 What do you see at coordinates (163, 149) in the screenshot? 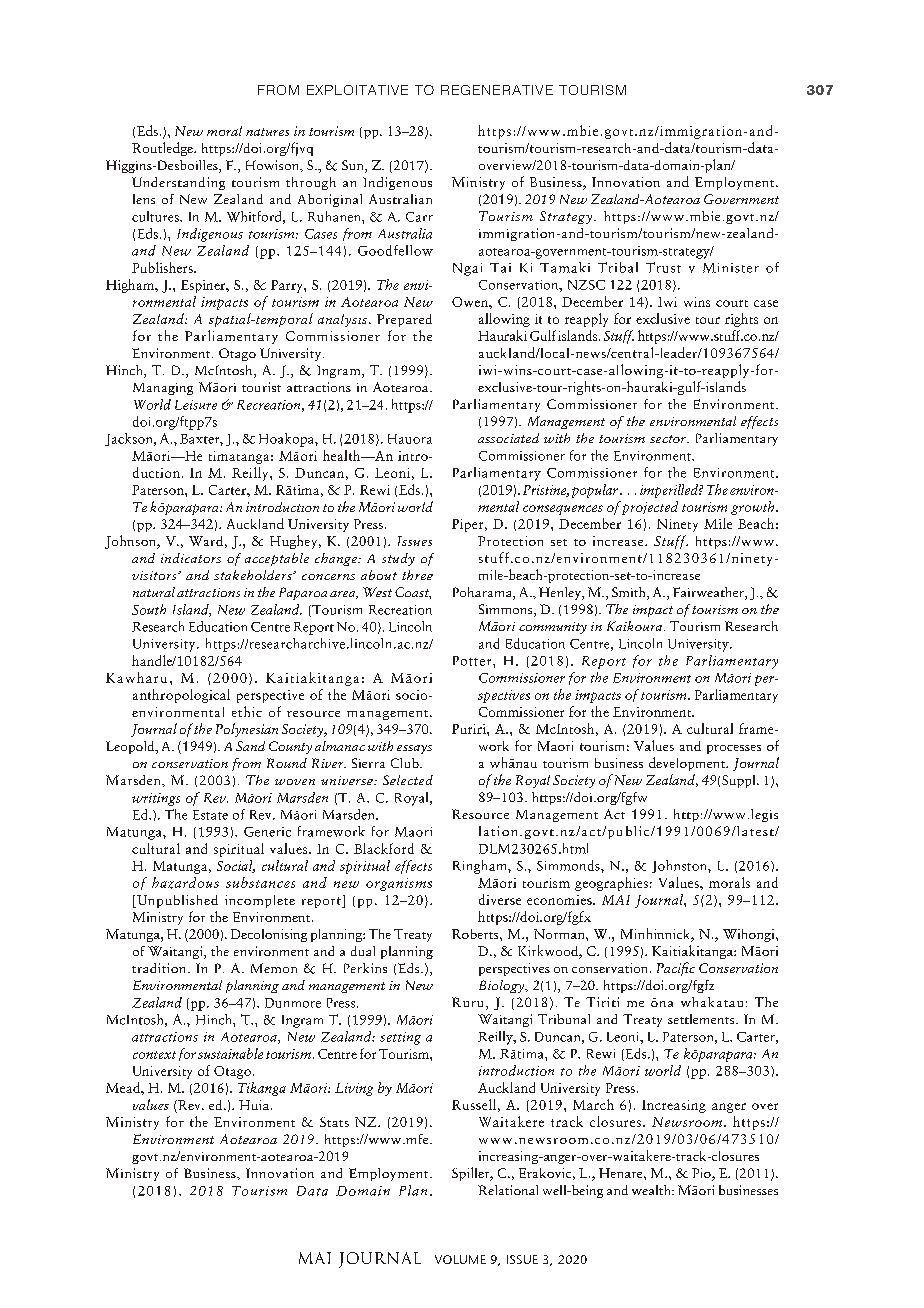
I see `Routledge` at bounding box center [163, 149].
